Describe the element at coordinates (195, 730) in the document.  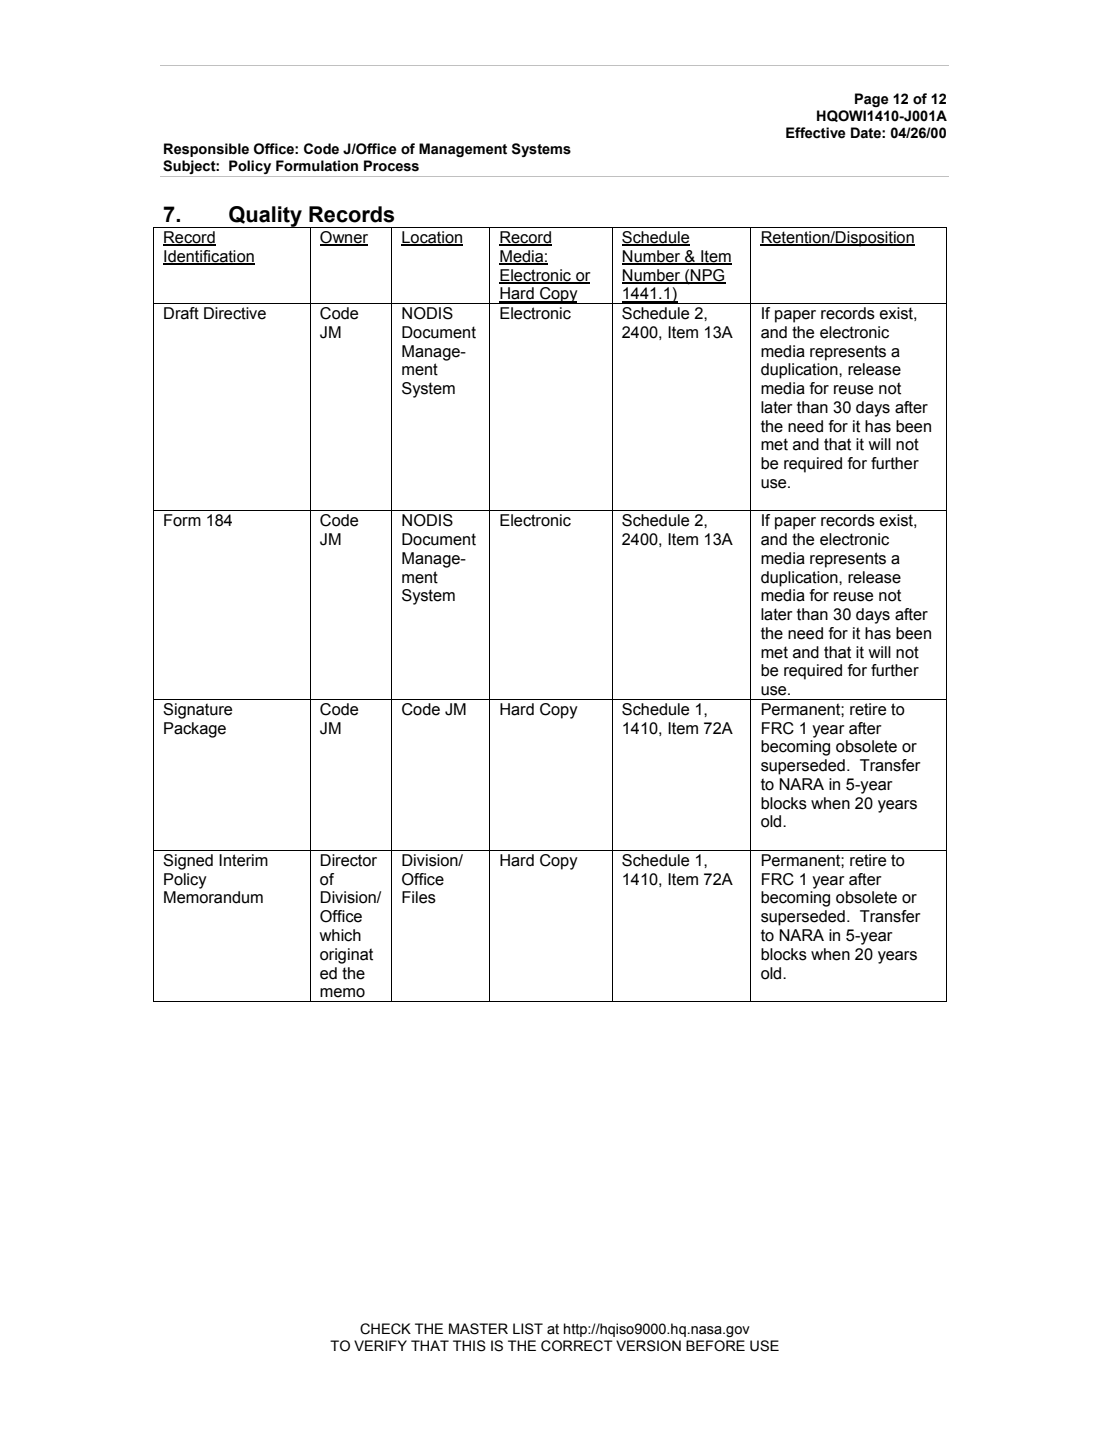
I see `Package` at that location.
